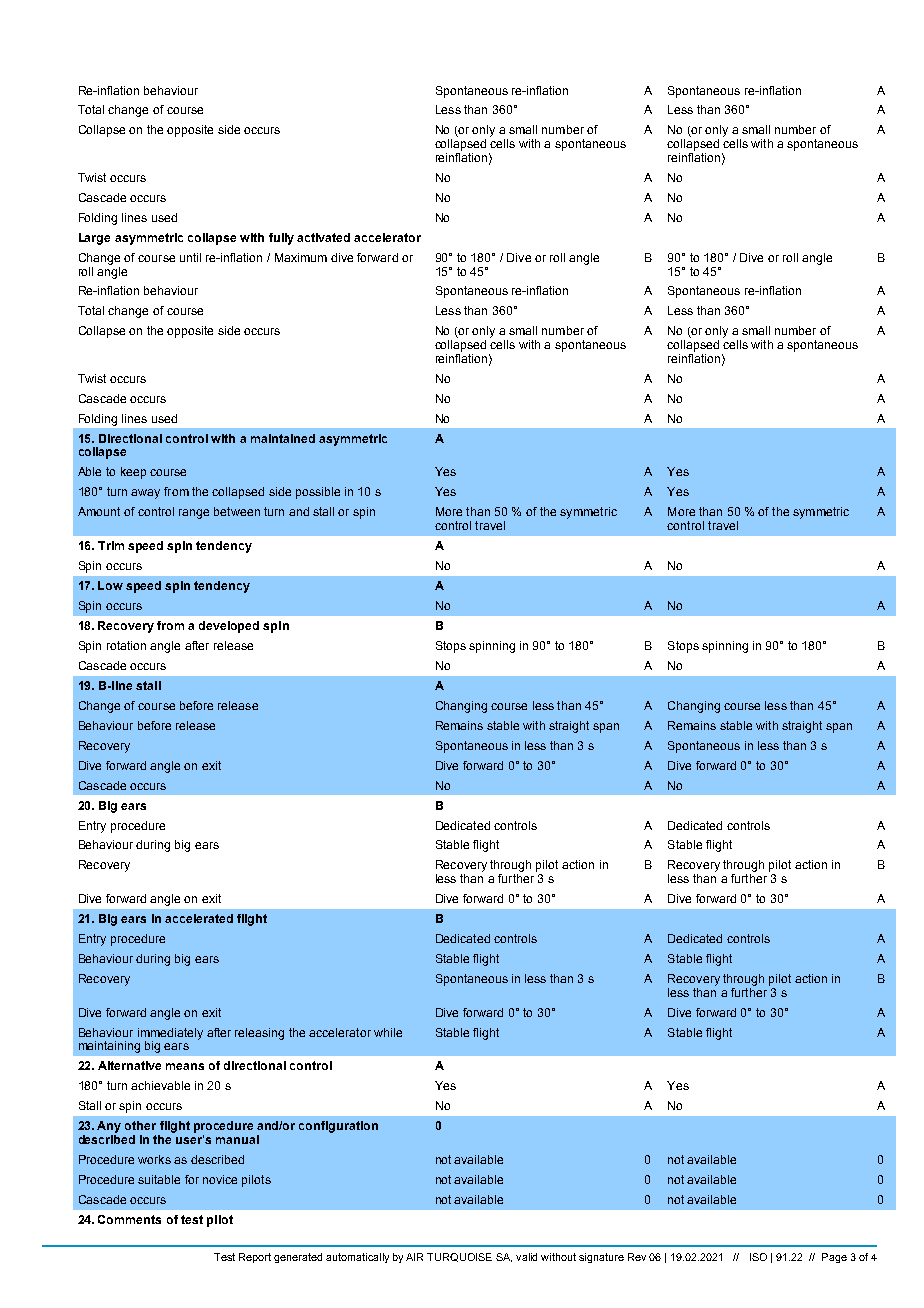 The width and height of the screenshot is (924, 1308). Describe the element at coordinates (190, 257) in the screenshot. I see `until` at that location.
